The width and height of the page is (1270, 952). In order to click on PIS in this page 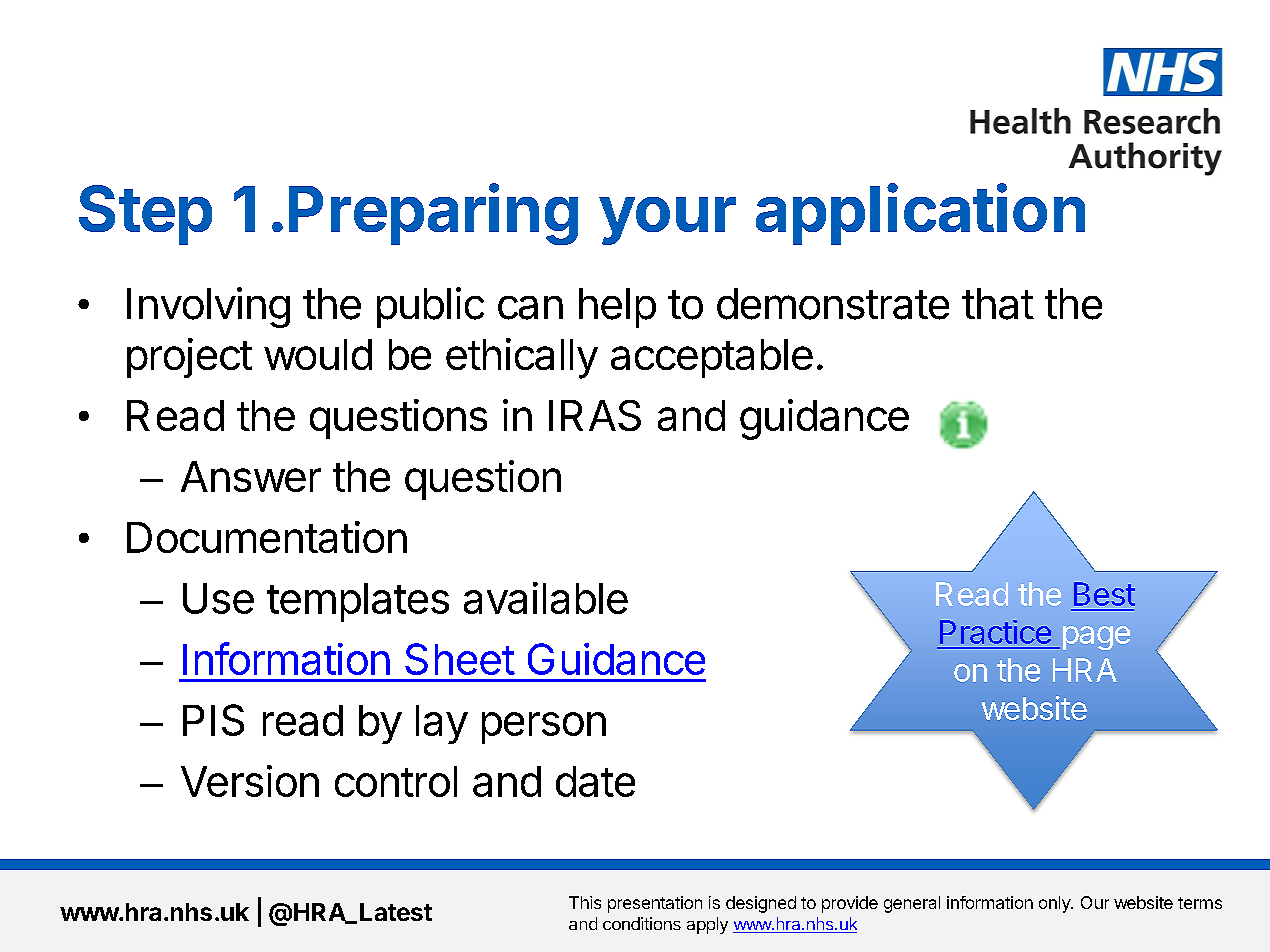, I will do `click(213, 720)`.
